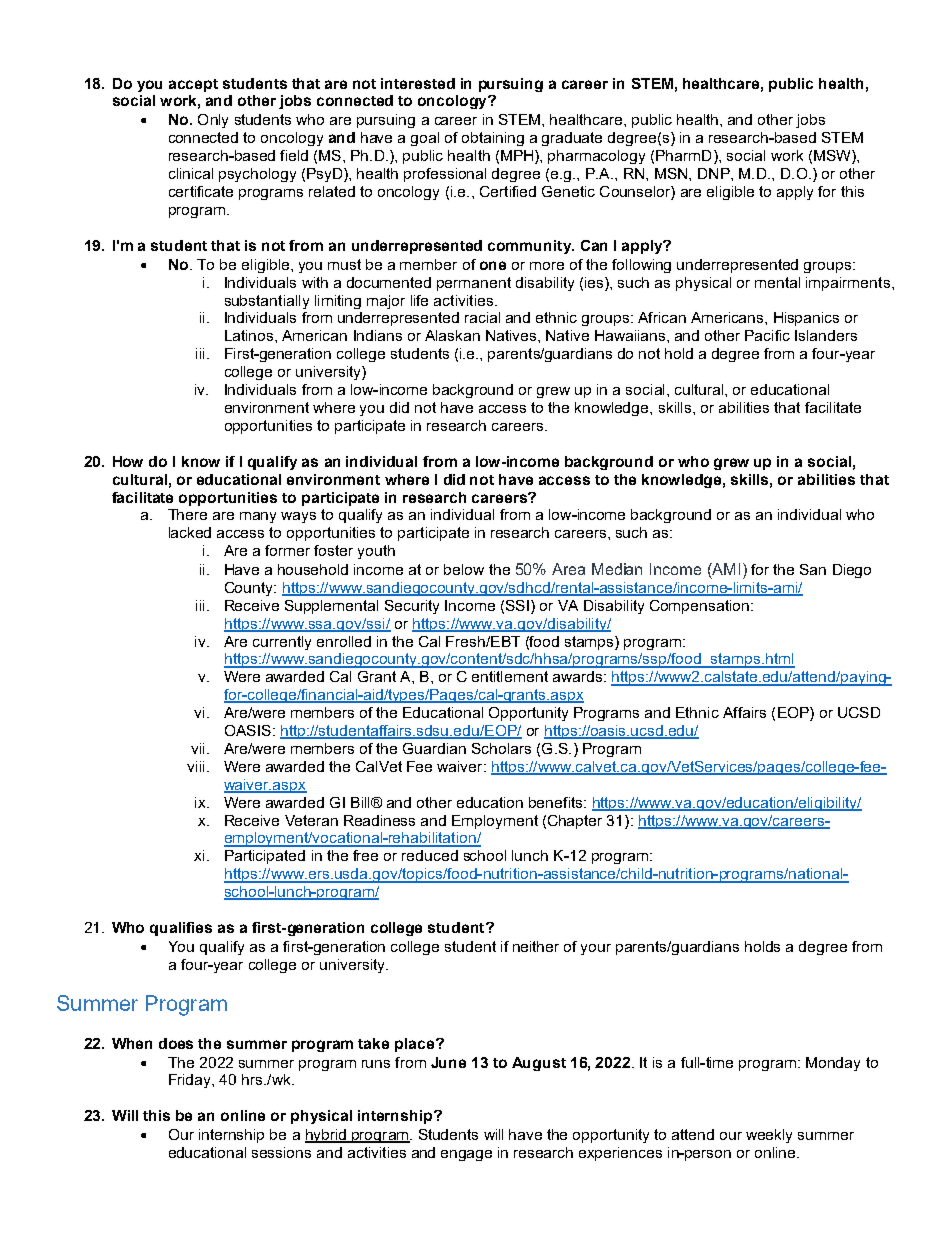  What do you see at coordinates (715, 173) in the screenshot?
I see `DNP` at bounding box center [715, 173].
